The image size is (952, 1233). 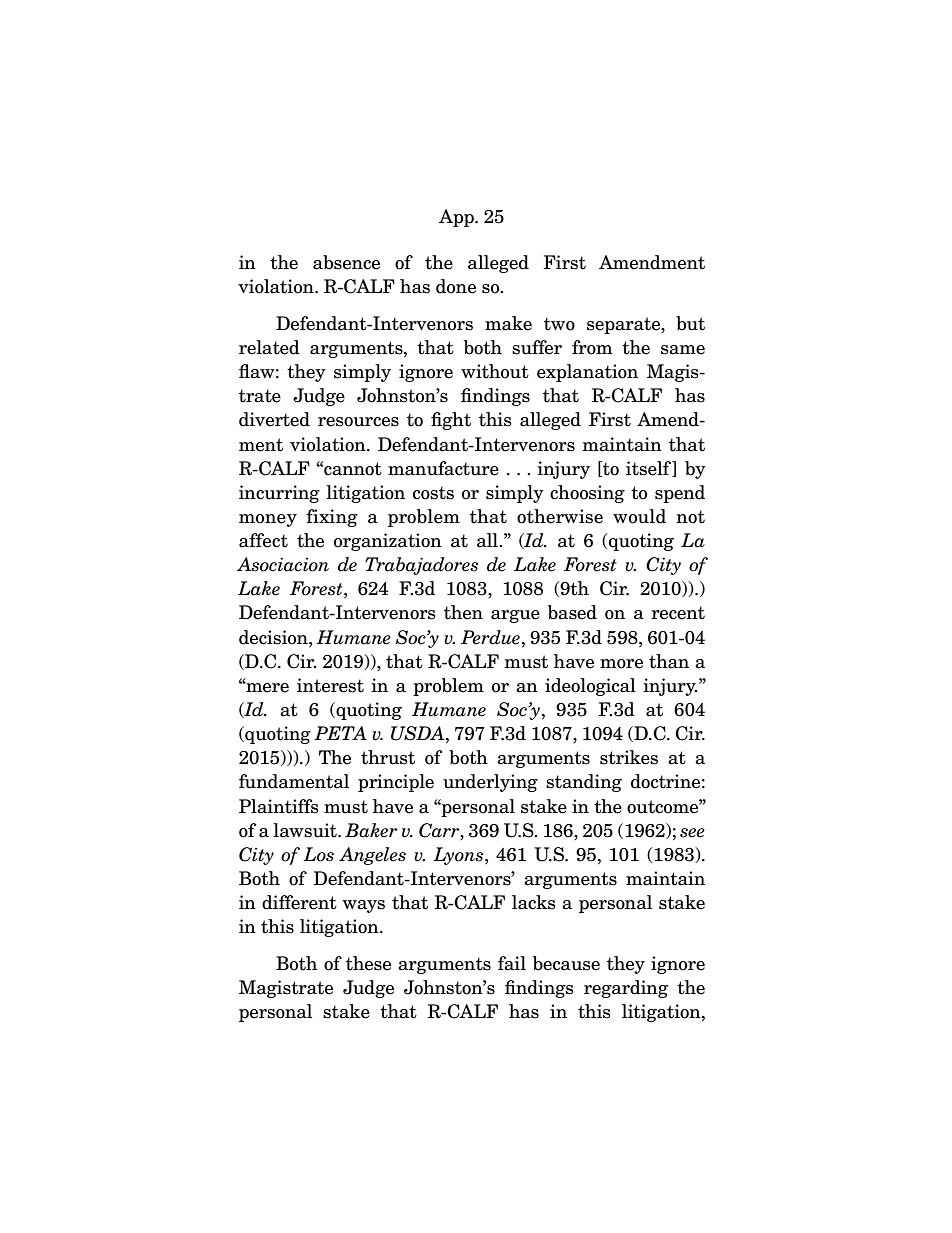 I want to click on these, so click(x=368, y=963).
